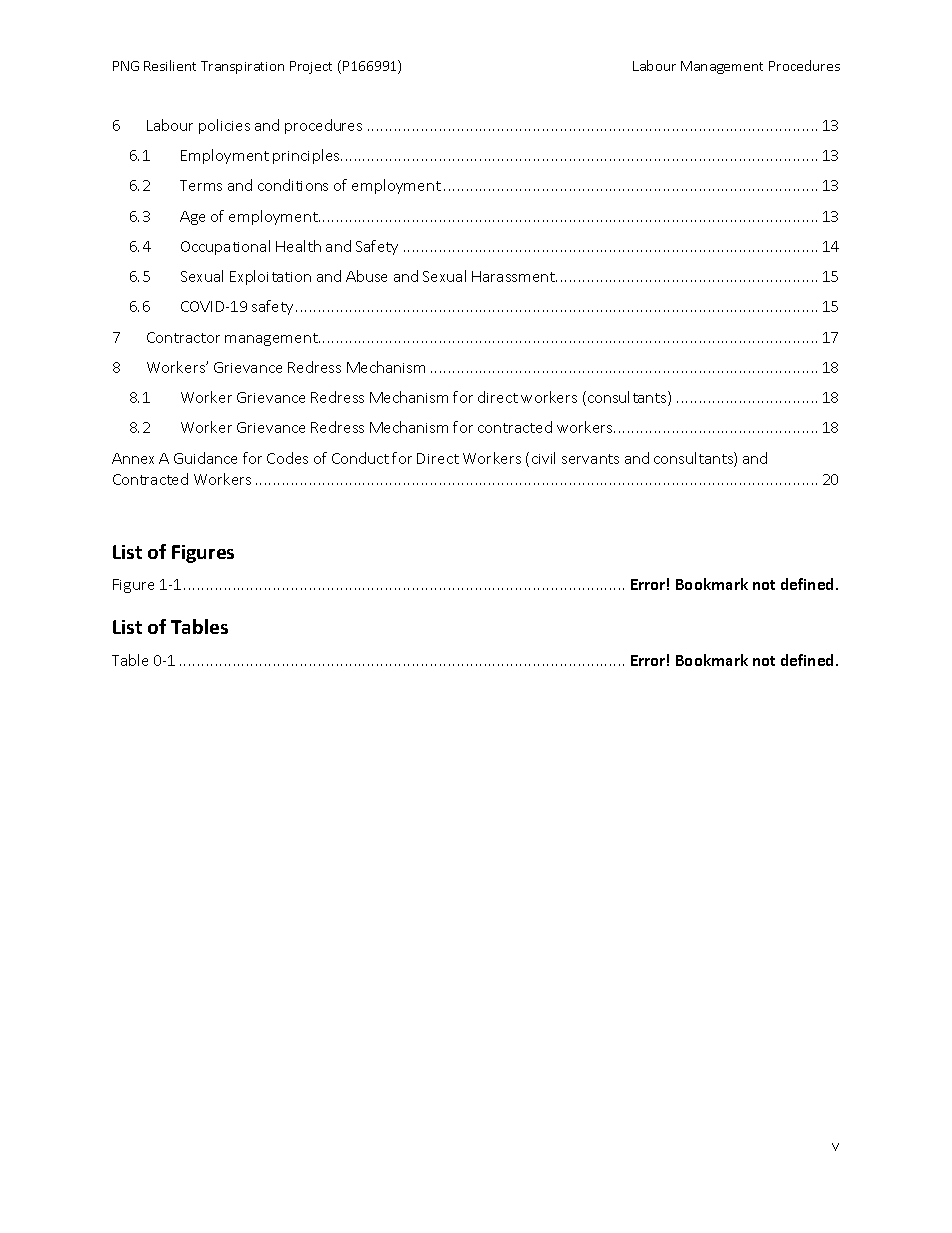 This screenshot has width=952, height=1233. What do you see at coordinates (201, 185) in the screenshot?
I see `Terms` at bounding box center [201, 185].
